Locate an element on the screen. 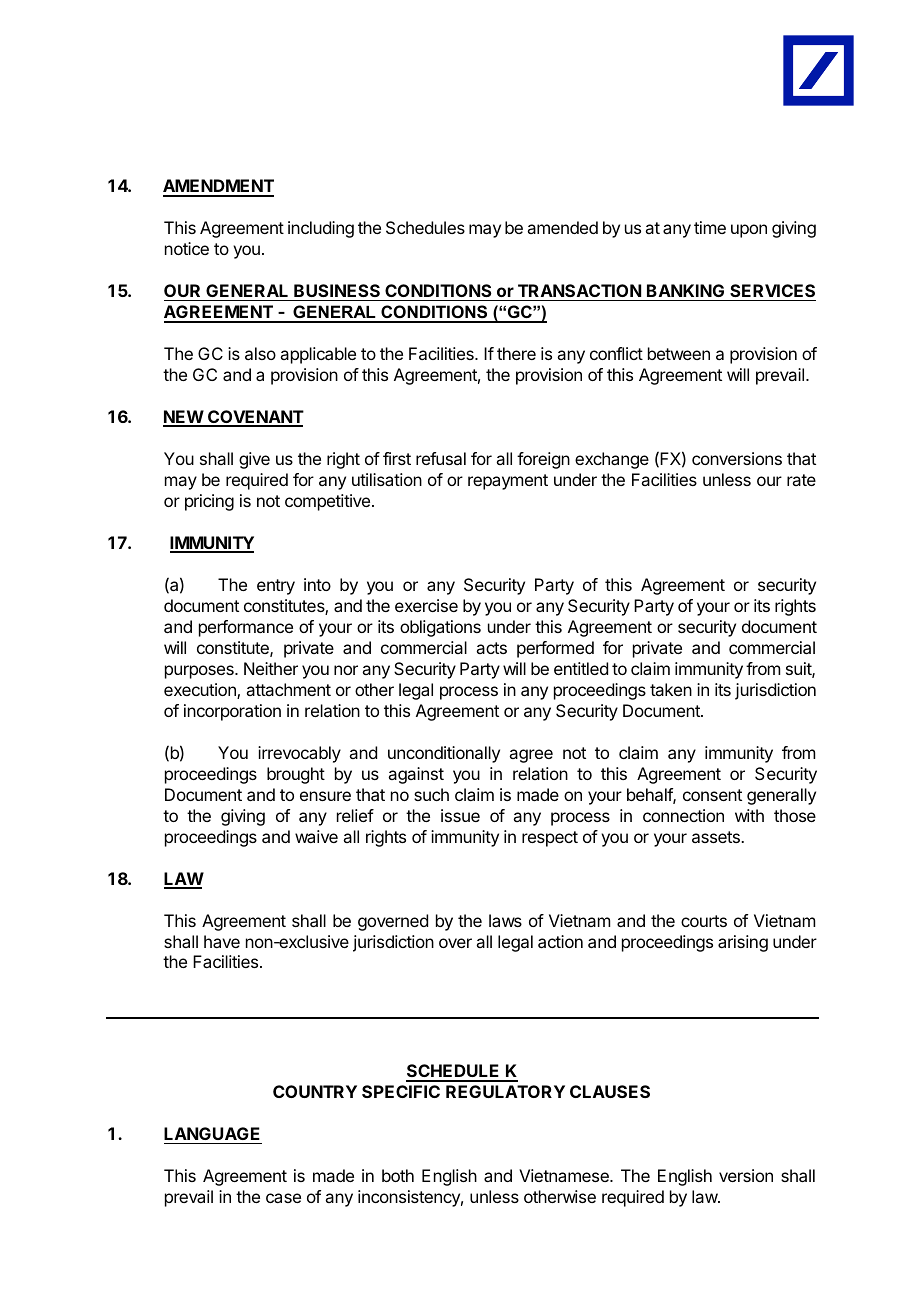 Image resolution: width=924 pixels, height=1308 pixels. including is located at coordinates (321, 229).
